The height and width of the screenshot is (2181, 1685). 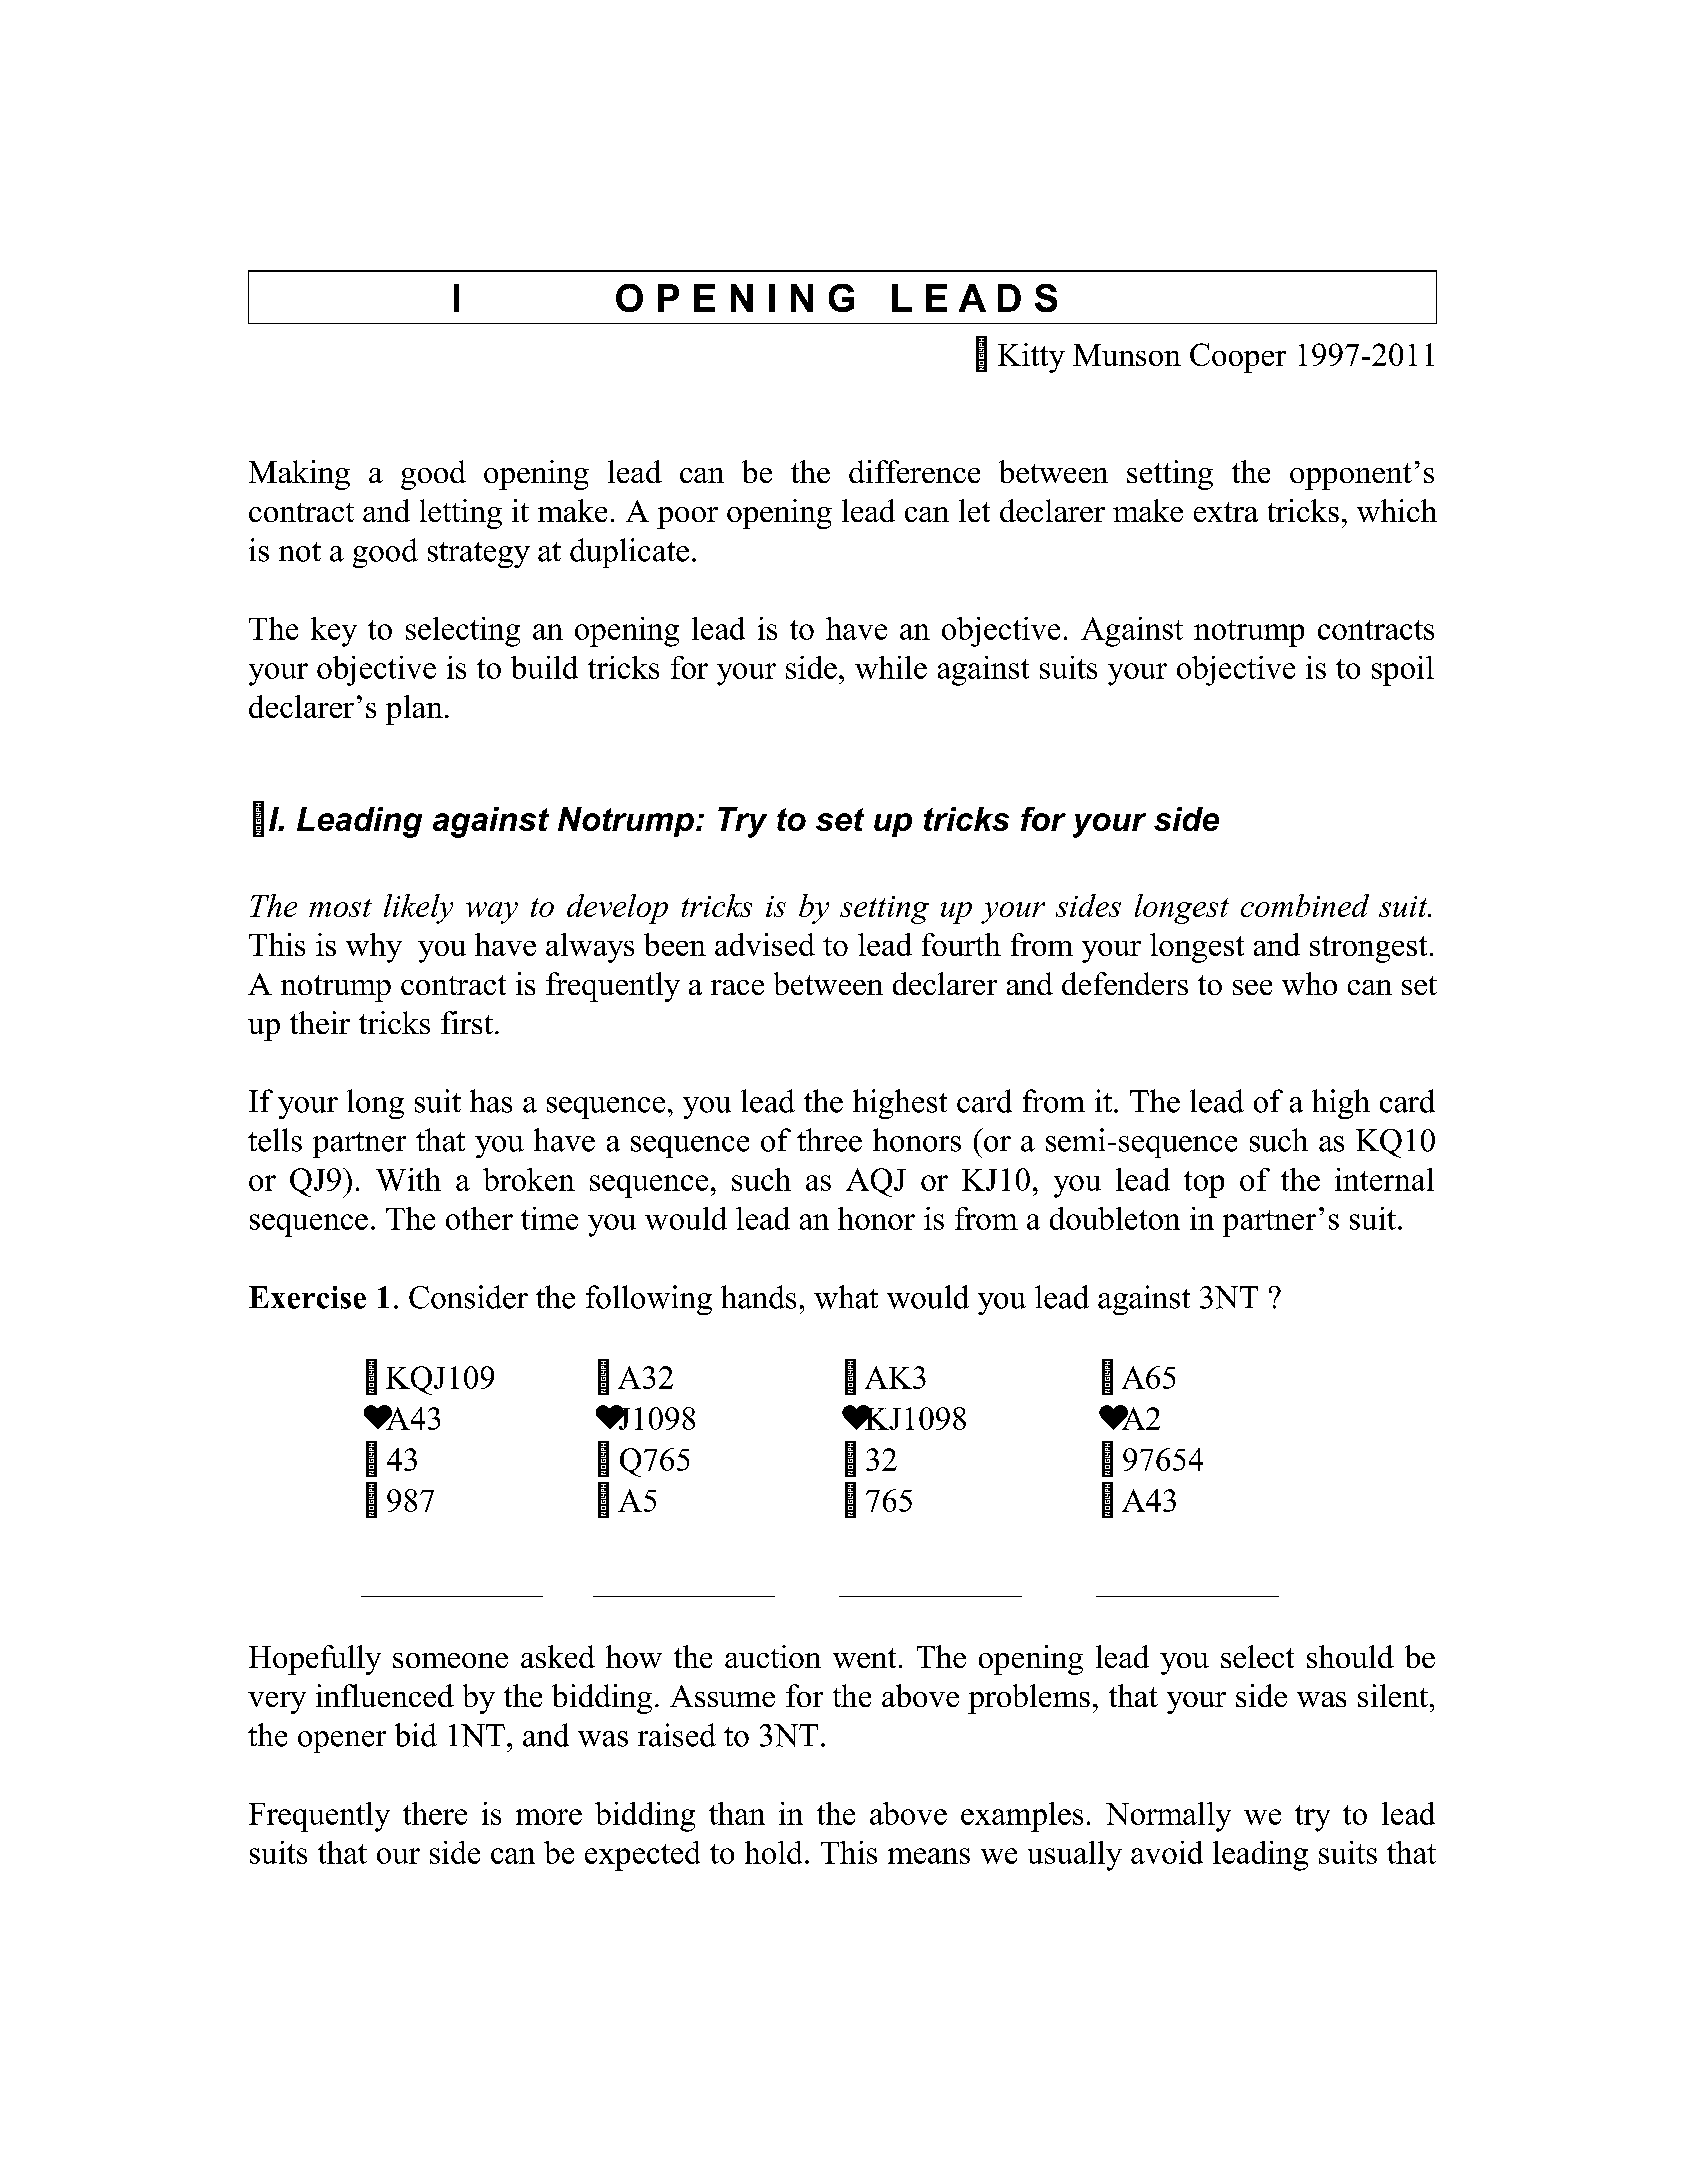 I want to click on should, so click(x=1350, y=1656).
